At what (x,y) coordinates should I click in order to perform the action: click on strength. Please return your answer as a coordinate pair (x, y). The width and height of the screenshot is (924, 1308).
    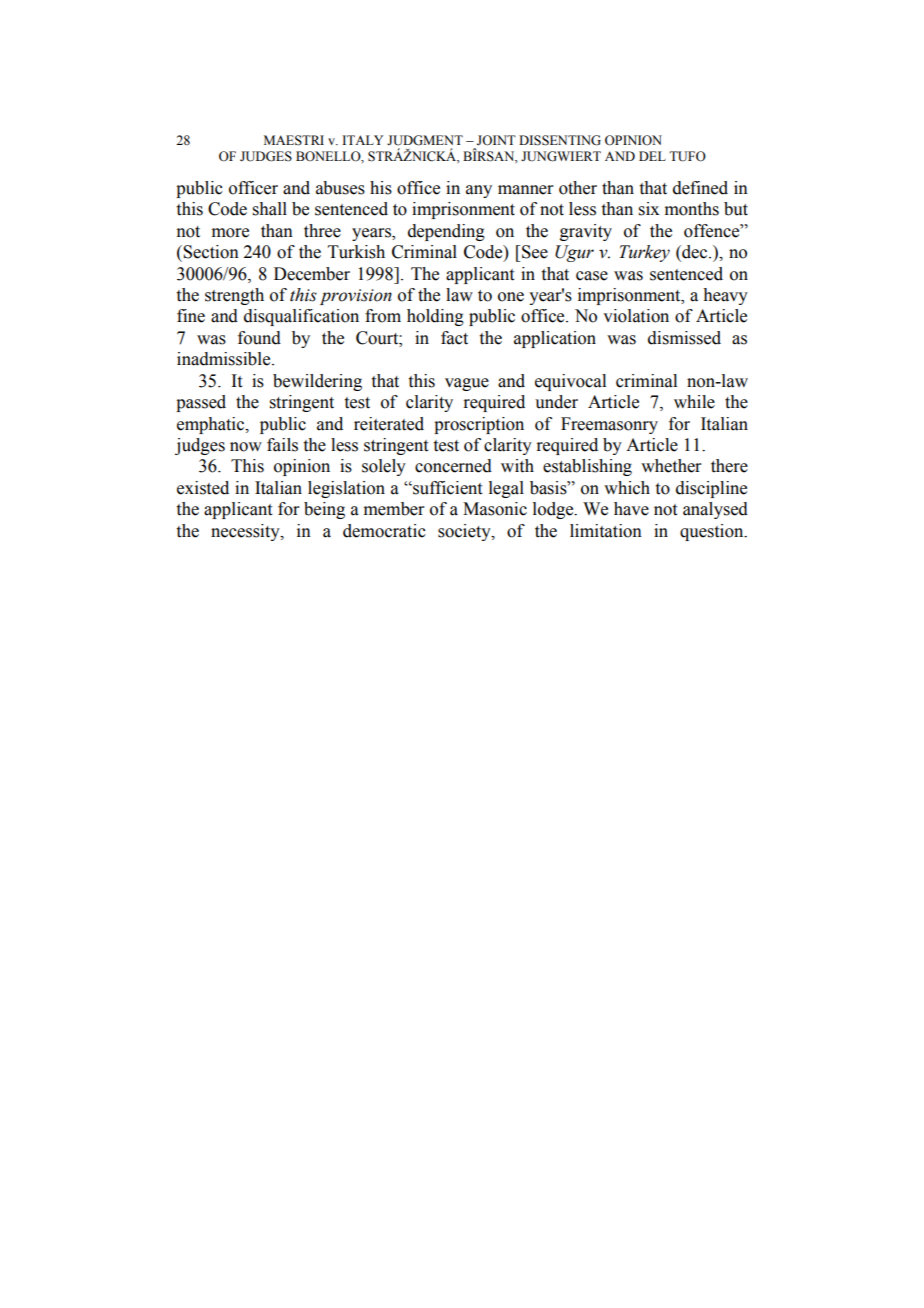
    Looking at the image, I should click on (234, 296).
